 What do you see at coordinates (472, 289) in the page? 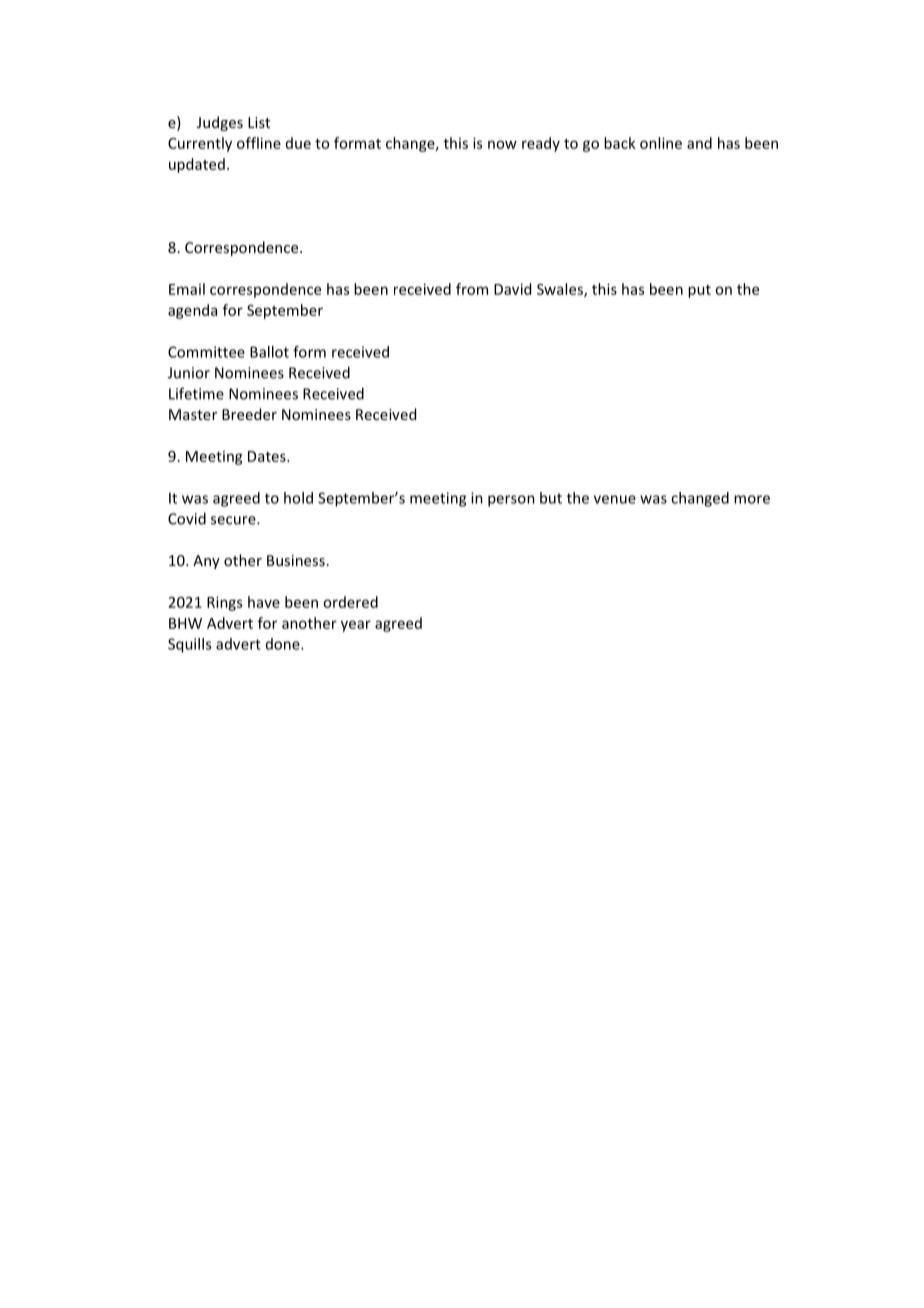
I see `from` at bounding box center [472, 289].
